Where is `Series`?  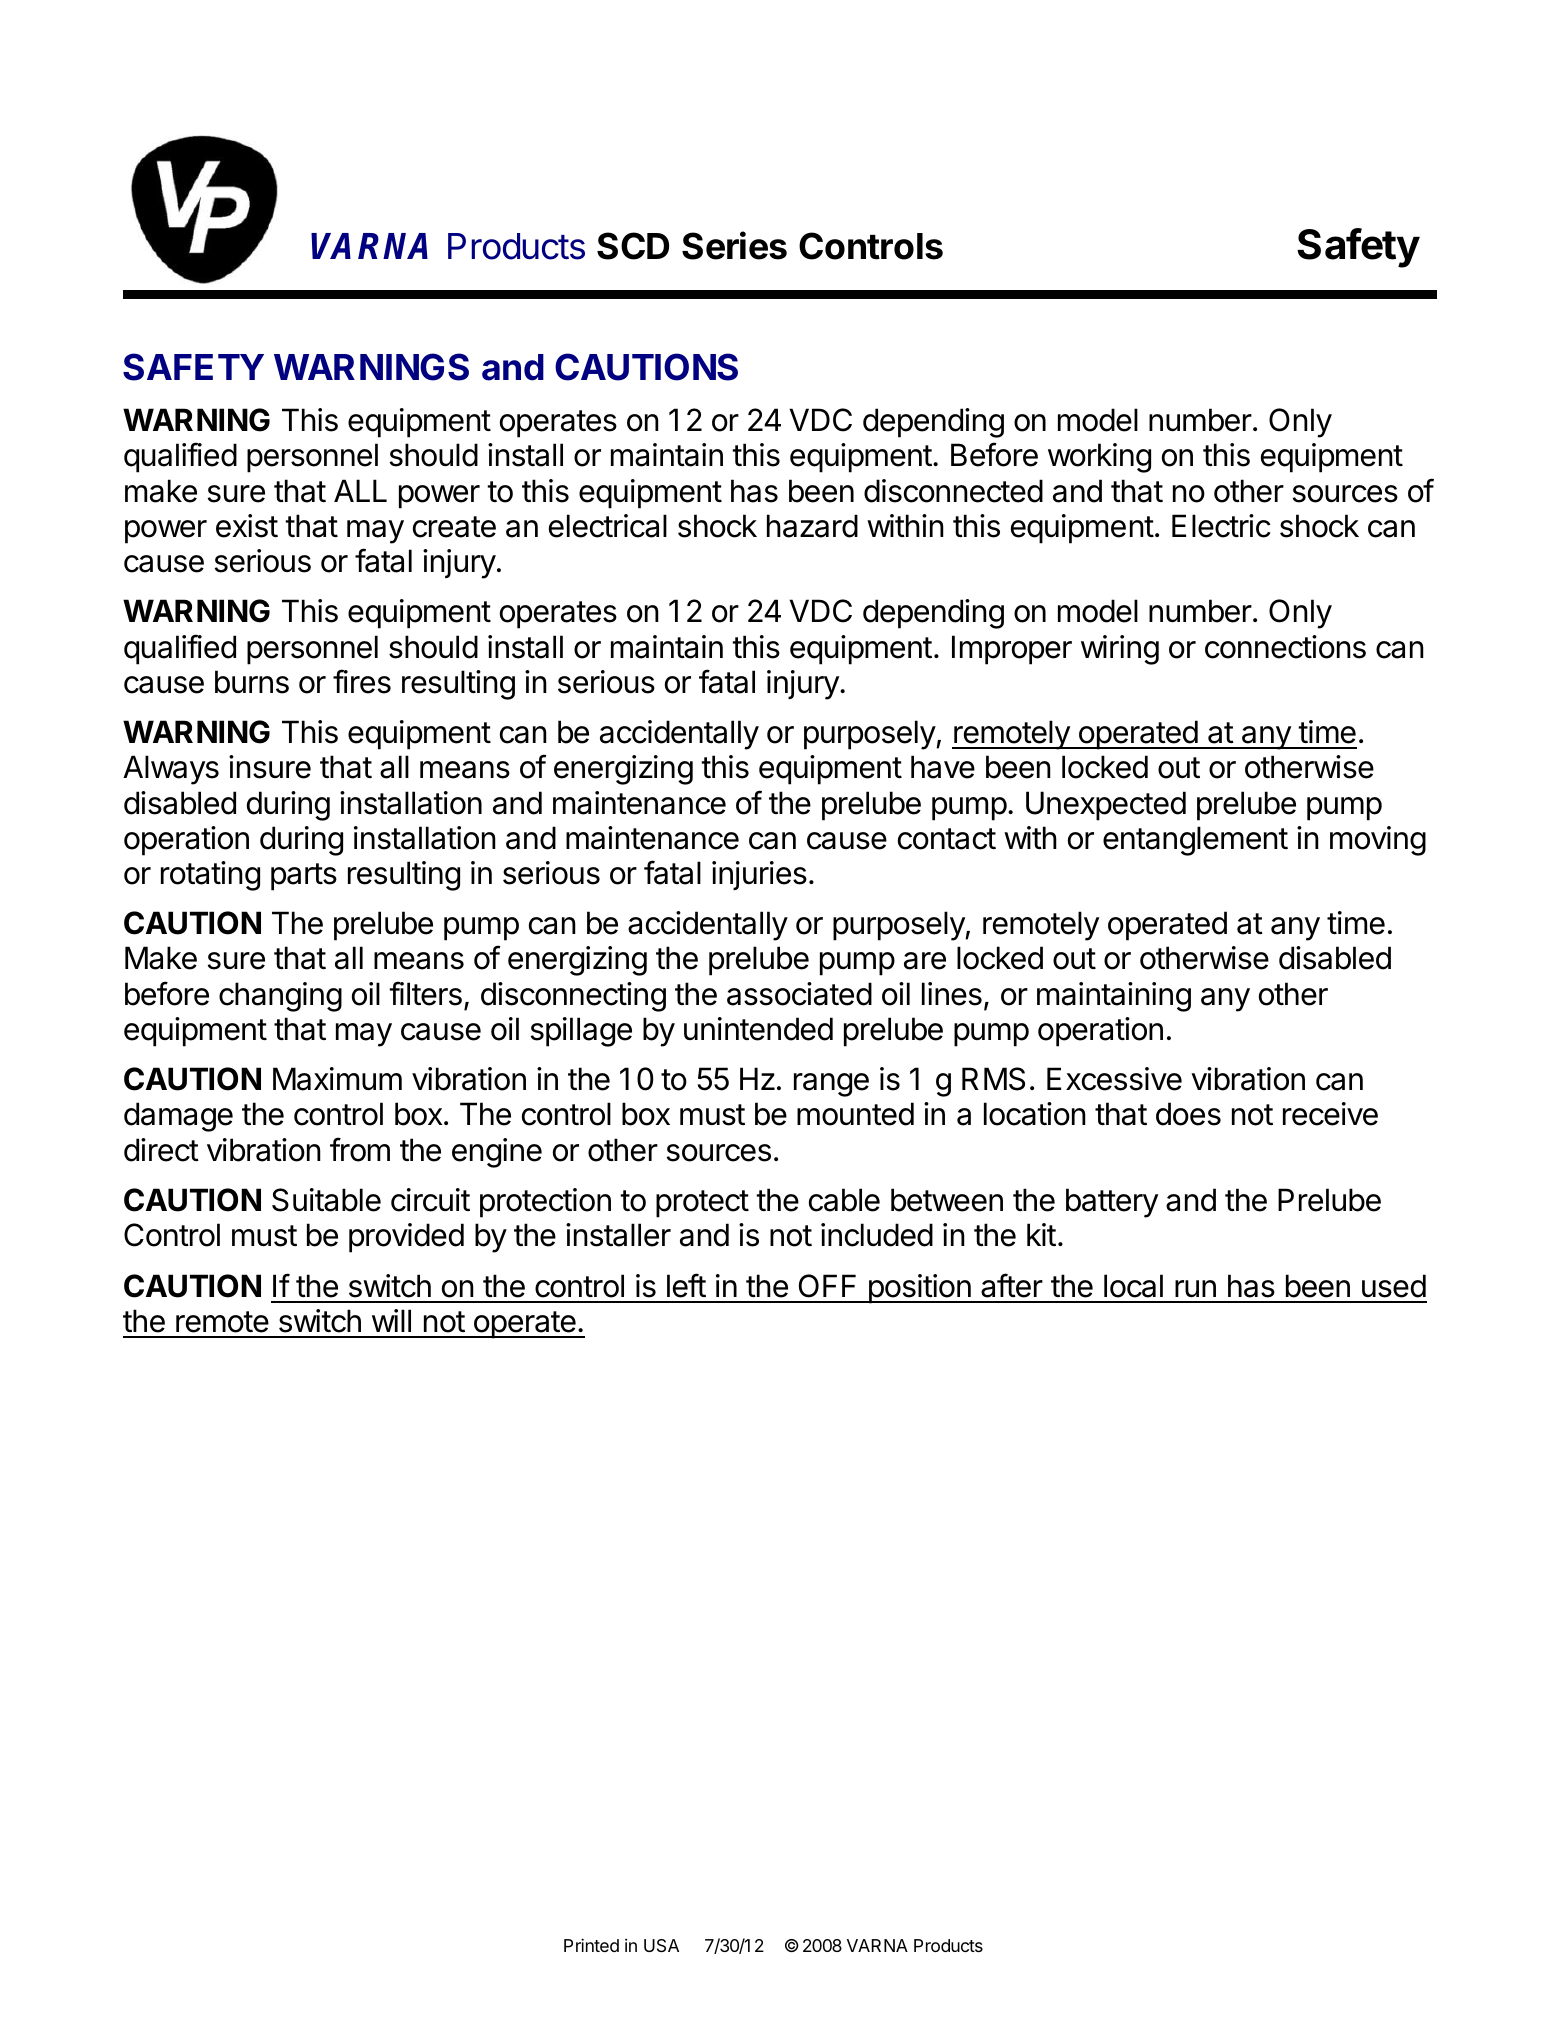 Series is located at coordinates (734, 245).
